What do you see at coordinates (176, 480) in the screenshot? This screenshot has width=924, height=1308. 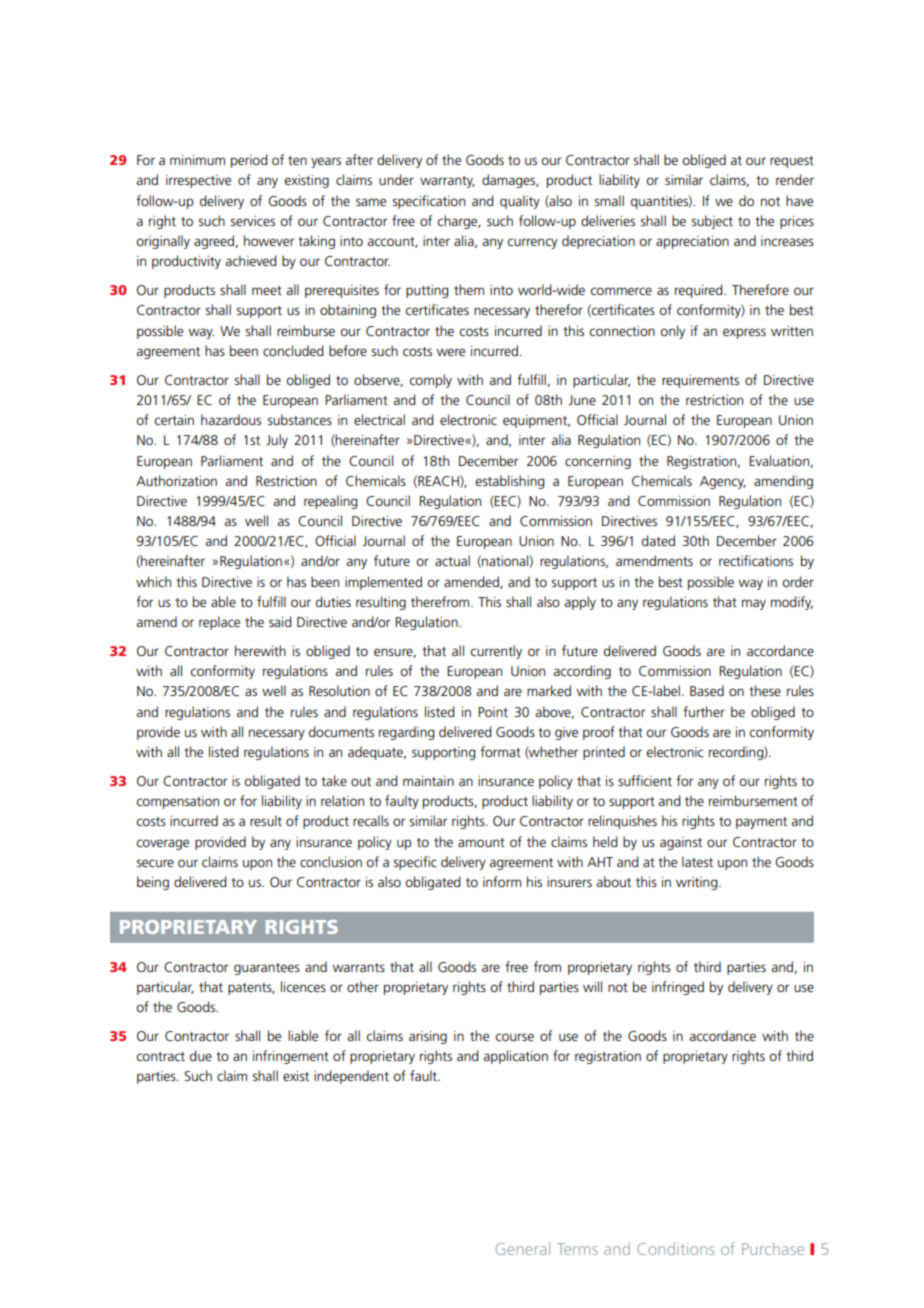 I see `Authorization` at bounding box center [176, 480].
